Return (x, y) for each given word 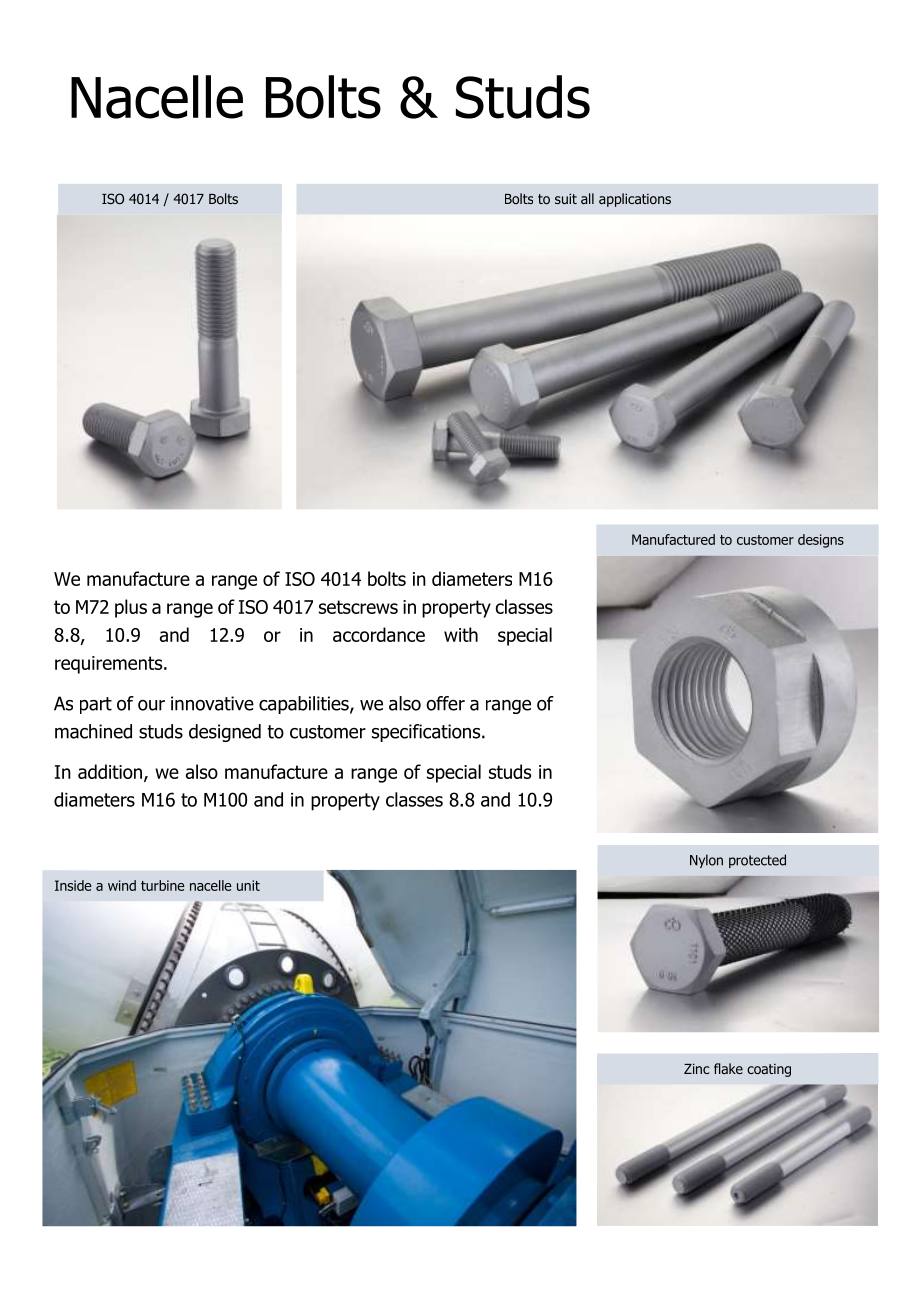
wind (122, 885)
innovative (212, 703)
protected (757, 861)
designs (821, 541)
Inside (73, 885)
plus (131, 608)
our (151, 705)
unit (248, 885)
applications (635, 200)
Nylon (706, 861)
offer (445, 703)
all (587, 198)
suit (566, 198)
